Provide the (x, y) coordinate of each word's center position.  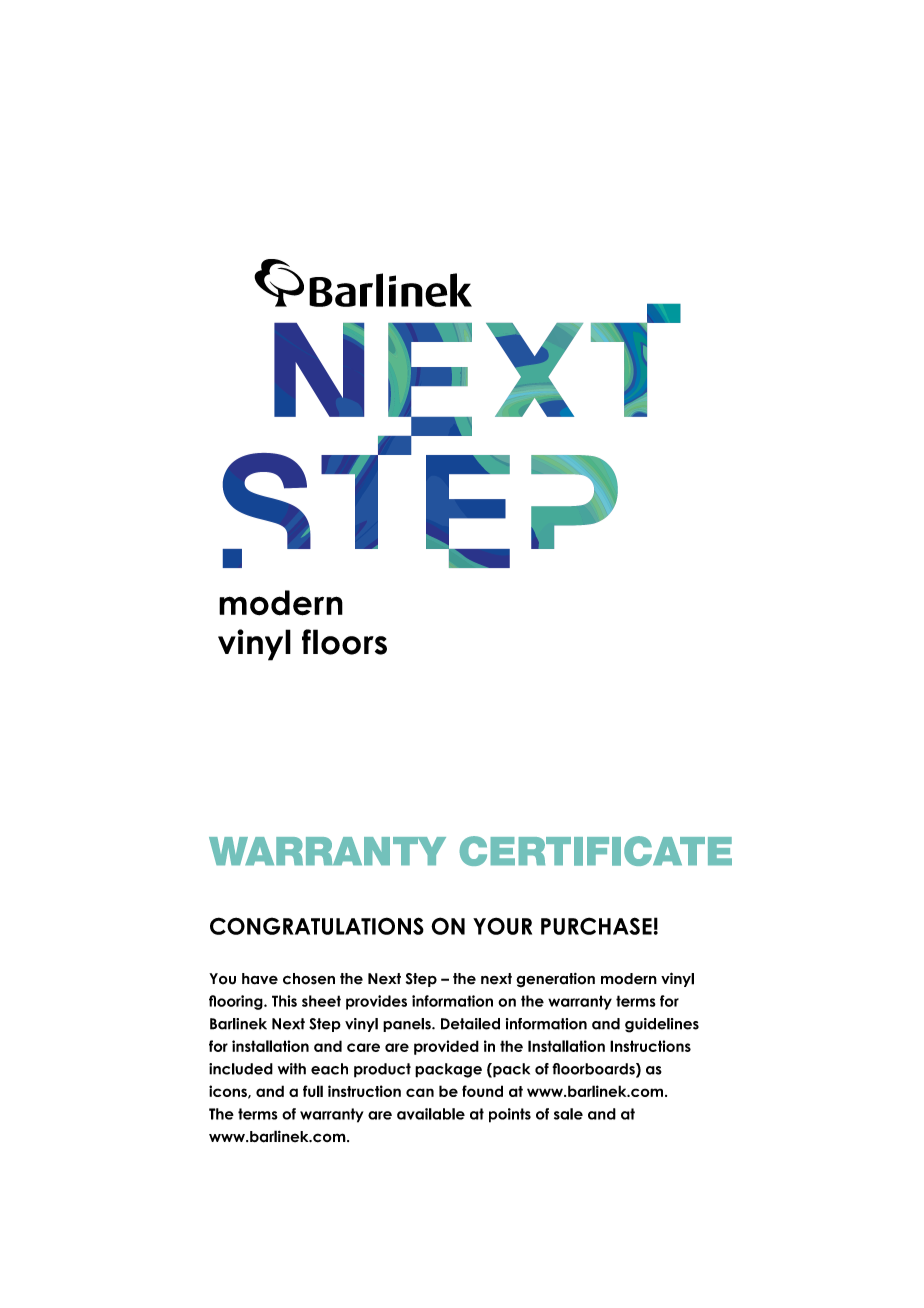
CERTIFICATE (596, 851)
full (313, 1091)
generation (555, 980)
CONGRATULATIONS (317, 926)
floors (344, 642)
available (431, 1114)
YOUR (502, 926)
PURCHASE (596, 926)
